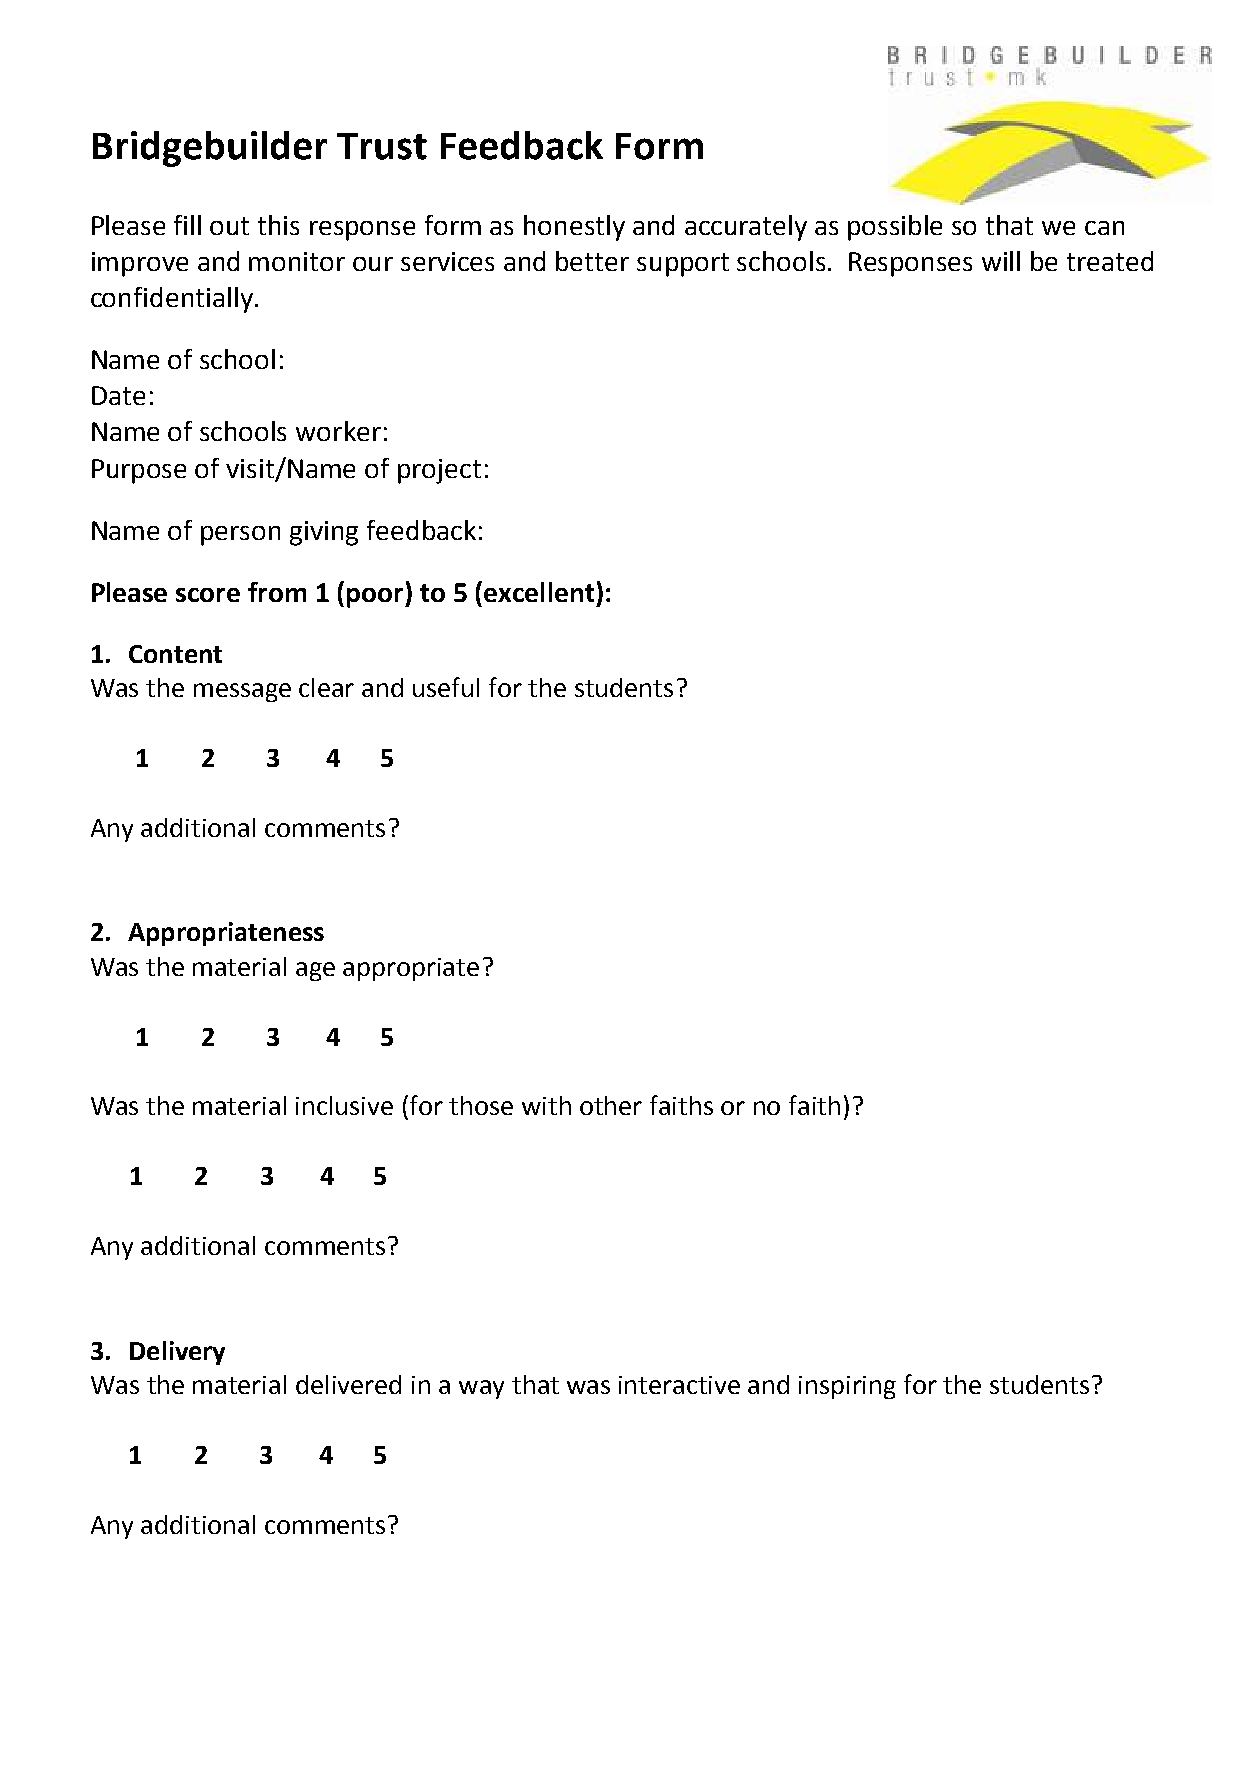 Image resolution: width=1258 pixels, height=1780 pixels. What do you see at coordinates (574, 228) in the document?
I see `honestly` at bounding box center [574, 228].
